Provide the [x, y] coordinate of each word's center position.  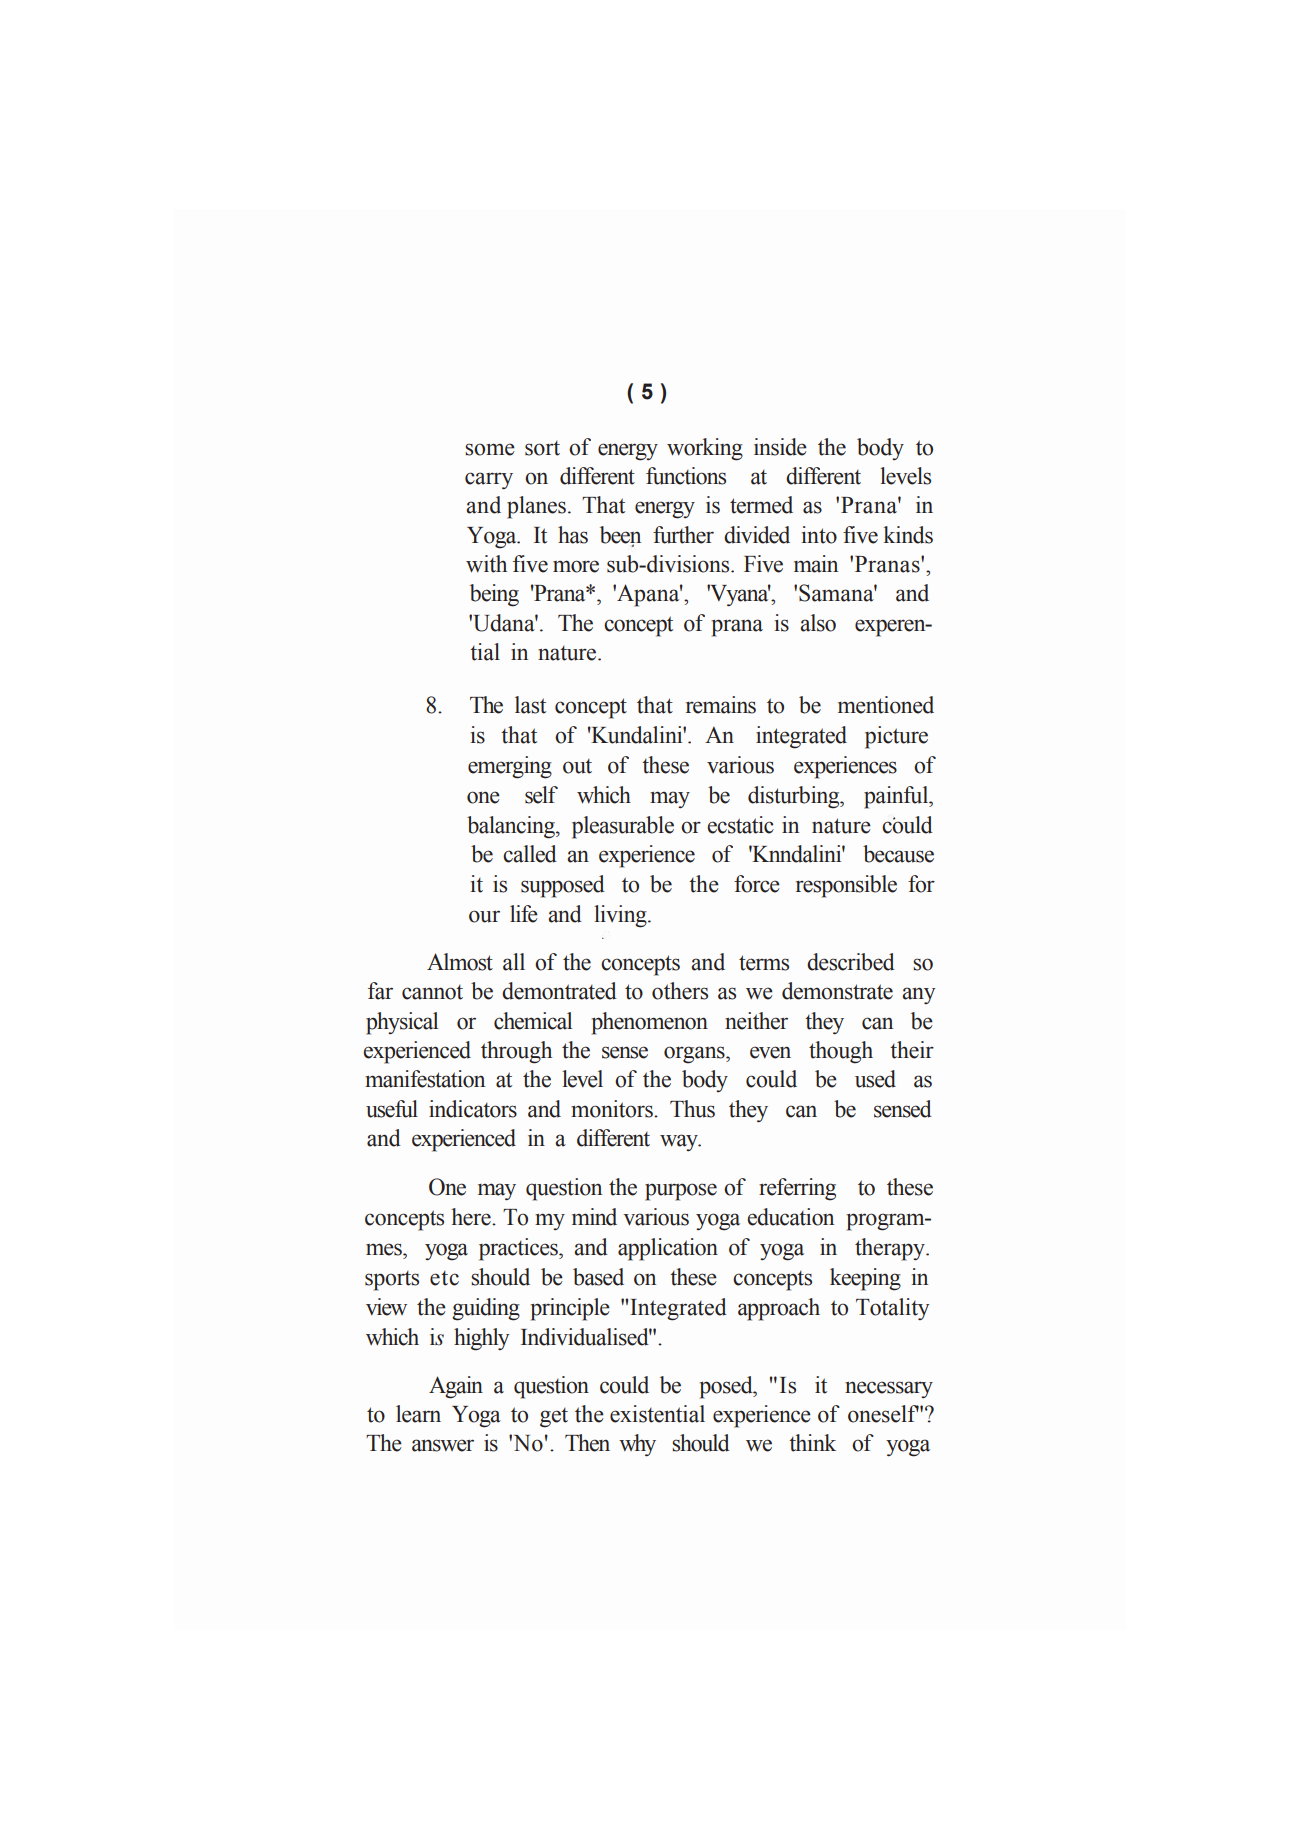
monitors [613, 1109]
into [819, 535]
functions [686, 476]
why [637, 1445]
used [875, 1079]
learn [418, 1414]
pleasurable [623, 827]
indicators [473, 1109]
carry [489, 481]
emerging [510, 767]
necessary [889, 1389]
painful [897, 797]
